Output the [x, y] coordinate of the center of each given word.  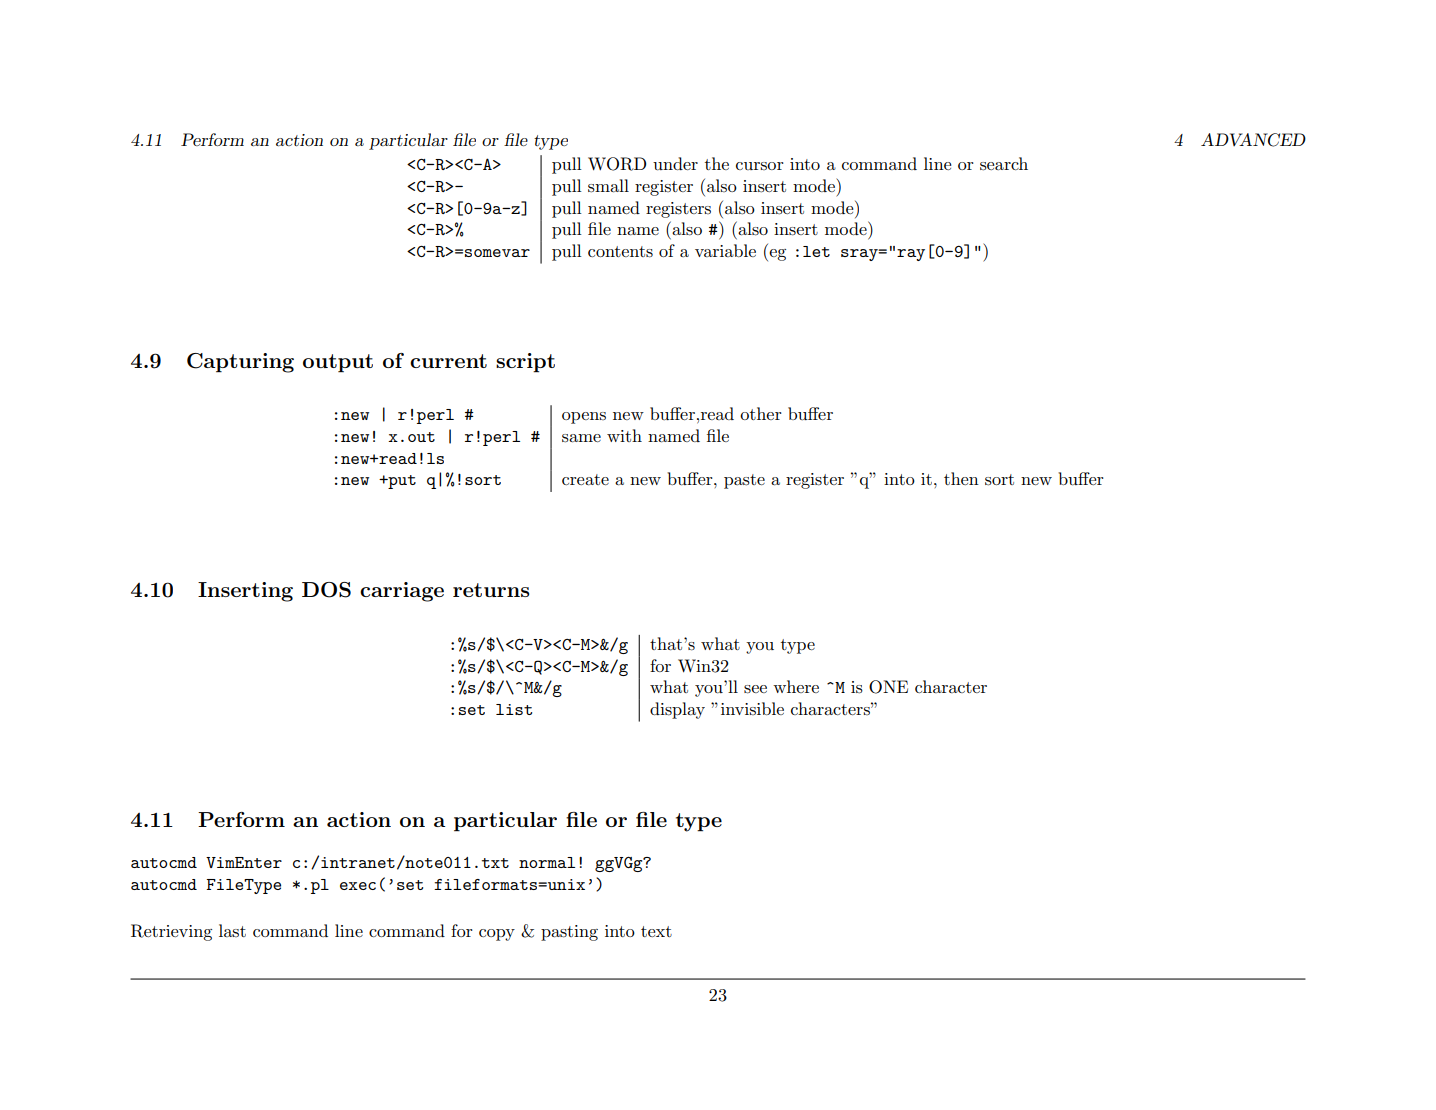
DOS [326, 590]
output [338, 363]
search [1004, 164]
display [677, 710]
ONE [888, 687]
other [761, 413]
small [608, 186]
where [796, 686]
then [961, 478]
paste [744, 481]
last [232, 930]
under [675, 164]
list [514, 709]
